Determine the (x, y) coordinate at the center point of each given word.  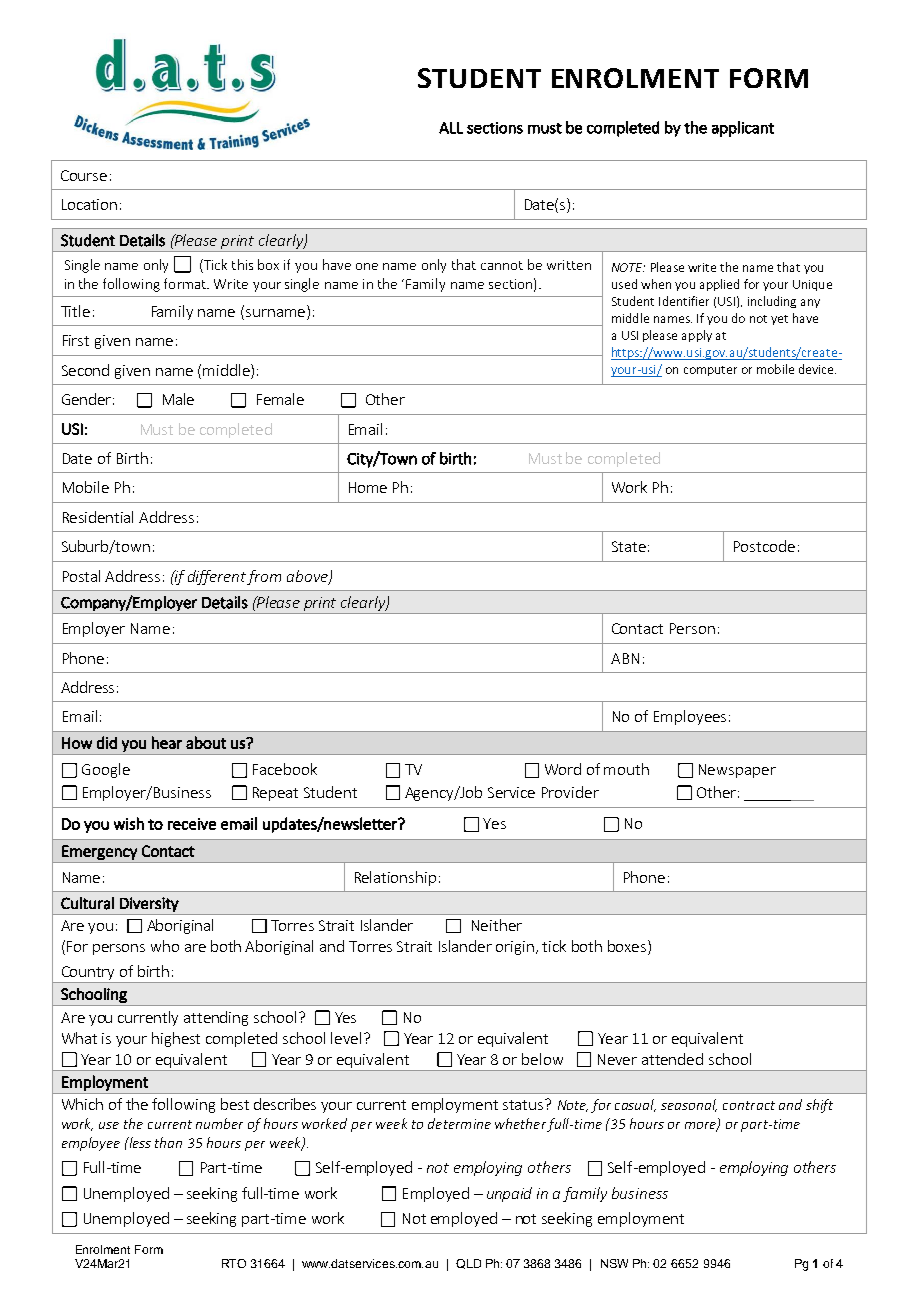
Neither (497, 925)
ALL (451, 128)
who (165, 946)
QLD (468, 1264)
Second (85, 370)
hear (167, 742)
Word (563, 769)
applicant (743, 129)
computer (710, 371)
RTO (234, 1263)
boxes (628, 947)
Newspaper (737, 771)
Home (368, 487)
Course (84, 175)
